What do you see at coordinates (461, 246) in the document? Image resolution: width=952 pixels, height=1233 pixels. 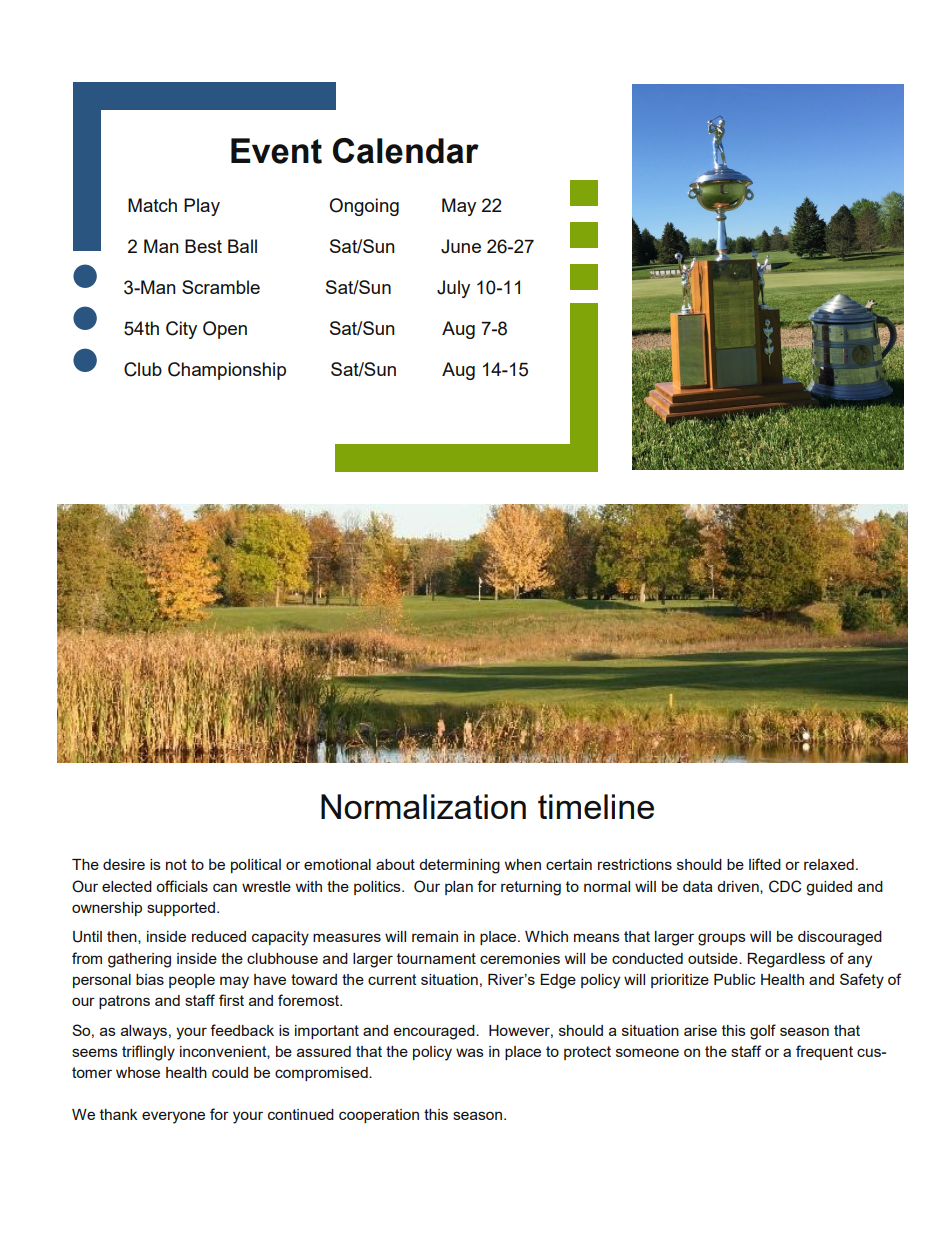 I see `June` at bounding box center [461, 246].
